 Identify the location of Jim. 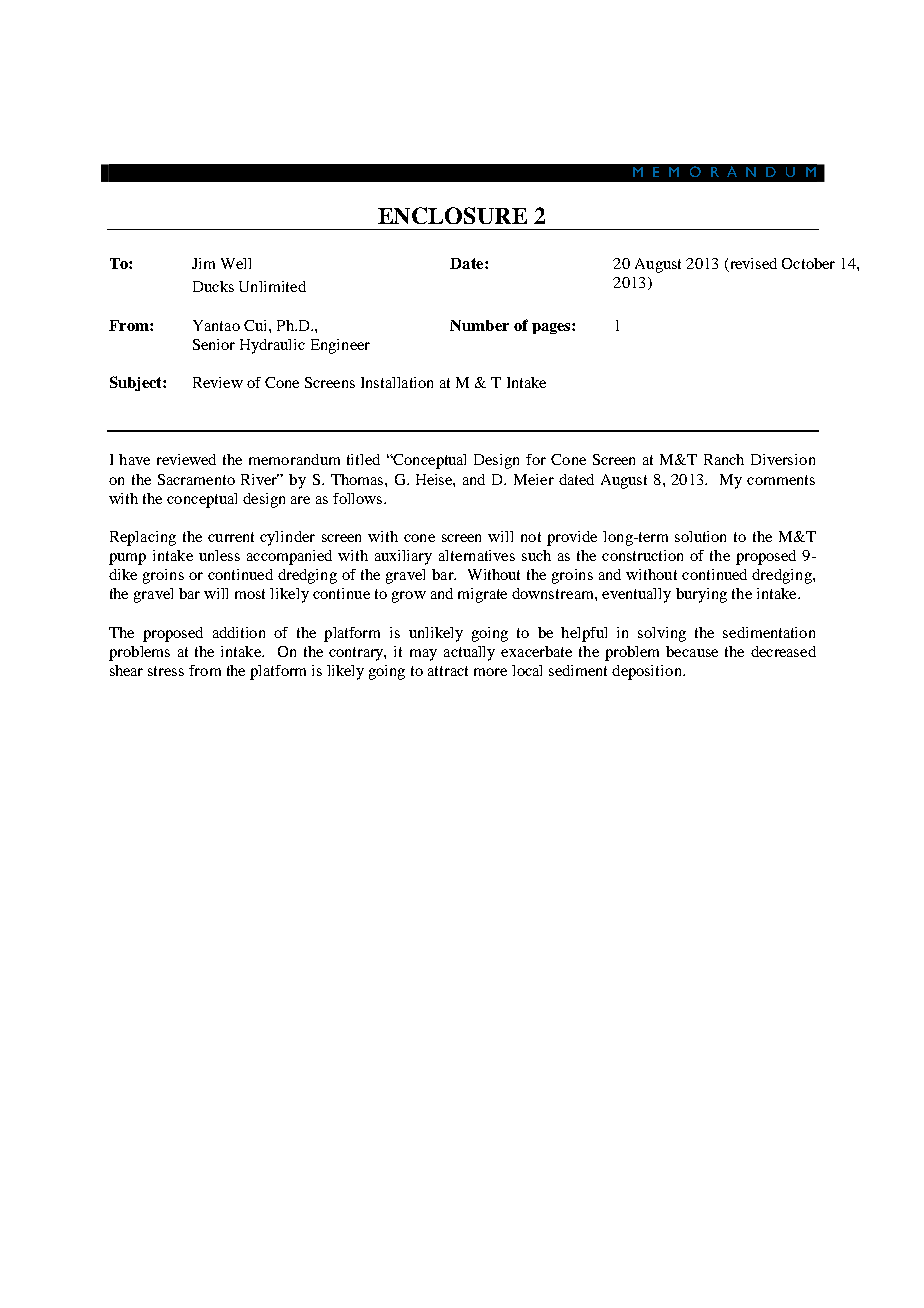
(203, 263).
